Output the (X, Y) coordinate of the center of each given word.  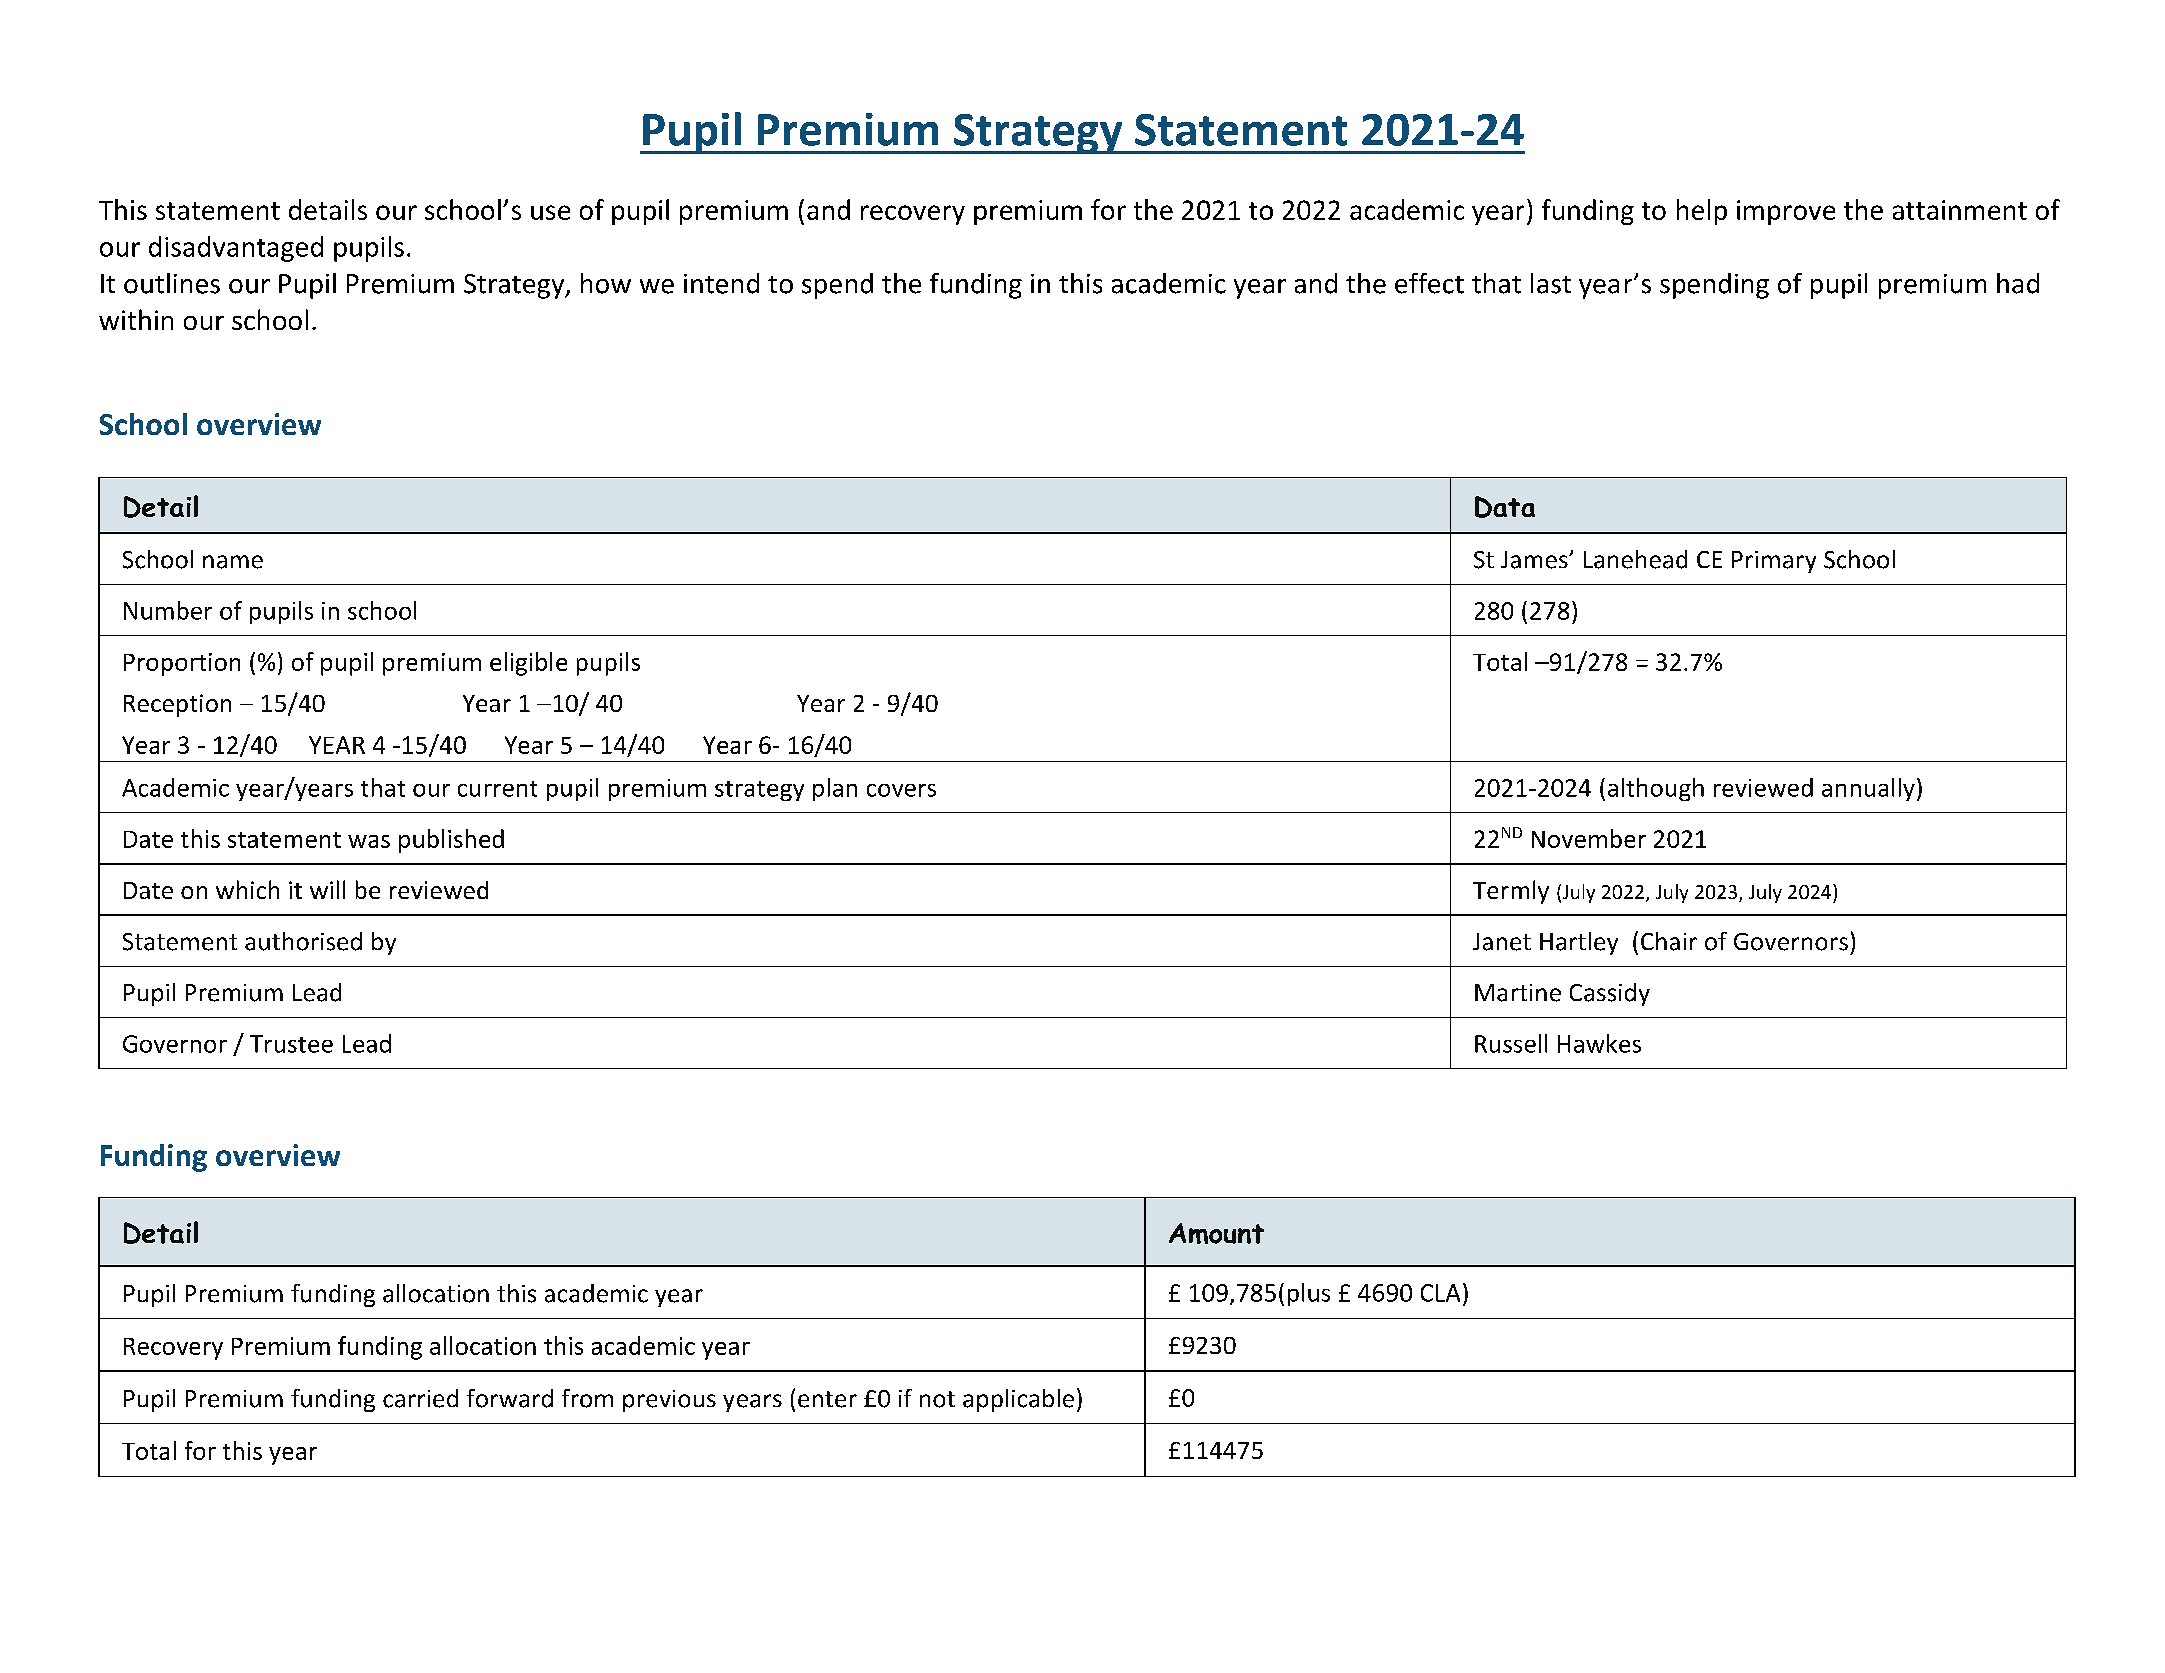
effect (1429, 283)
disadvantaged (236, 249)
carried (420, 1398)
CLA (1440, 1293)
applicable (1018, 1400)
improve (1786, 212)
